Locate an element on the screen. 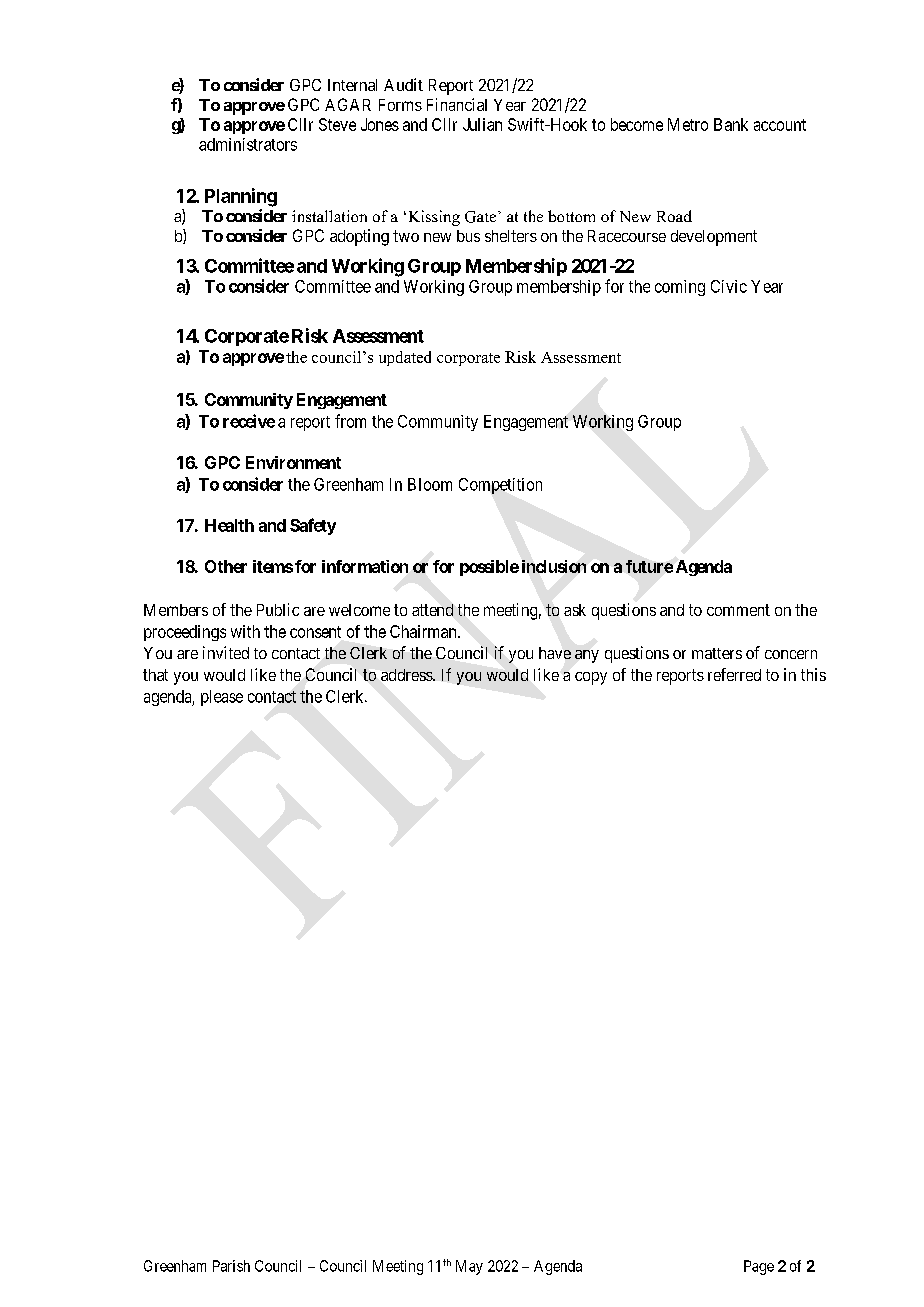 The width and height of the screenshot is (924, 1307). Page is located at coordinates (759, 1267).
